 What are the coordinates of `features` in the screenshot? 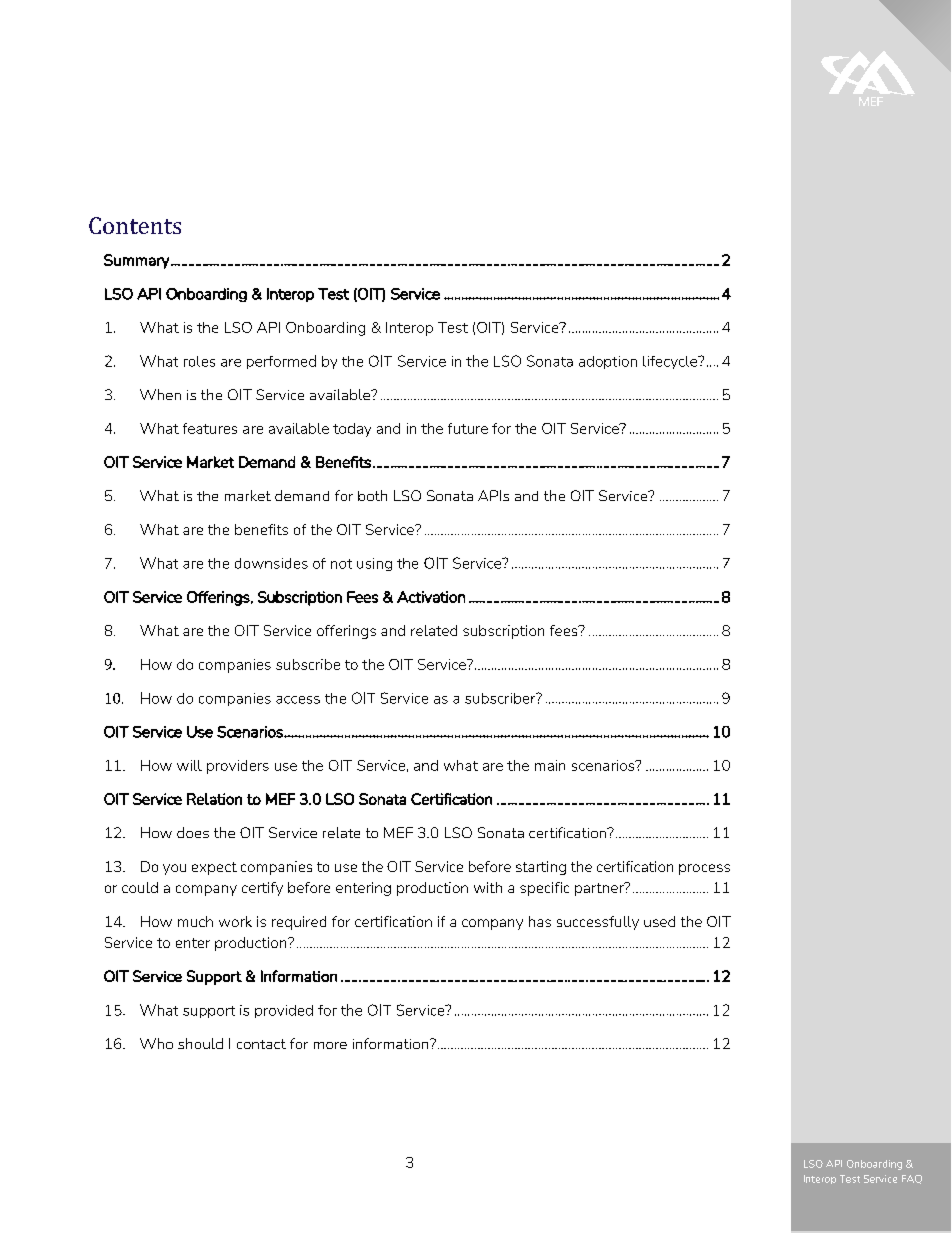 It's located at (210, 428).
